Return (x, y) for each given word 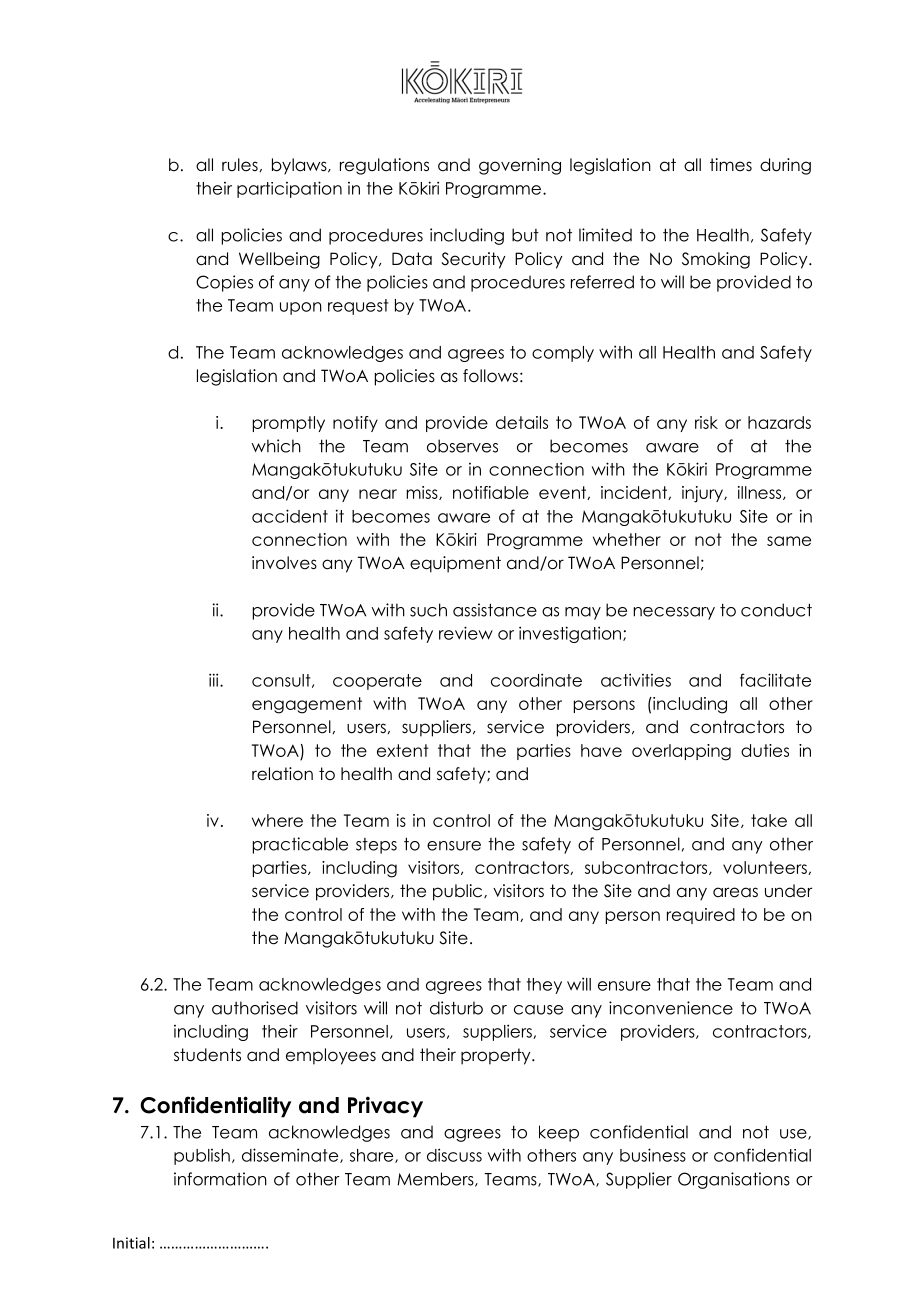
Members (436, 1179)
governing (520, 166)
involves (284, 563)
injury (703, 494)
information (220, 1179)
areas (735, 892)
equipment (455, 564)
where (277, 820)
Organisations (734, 1180)
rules (241, 165)
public (459, 892)
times (731, 165)
